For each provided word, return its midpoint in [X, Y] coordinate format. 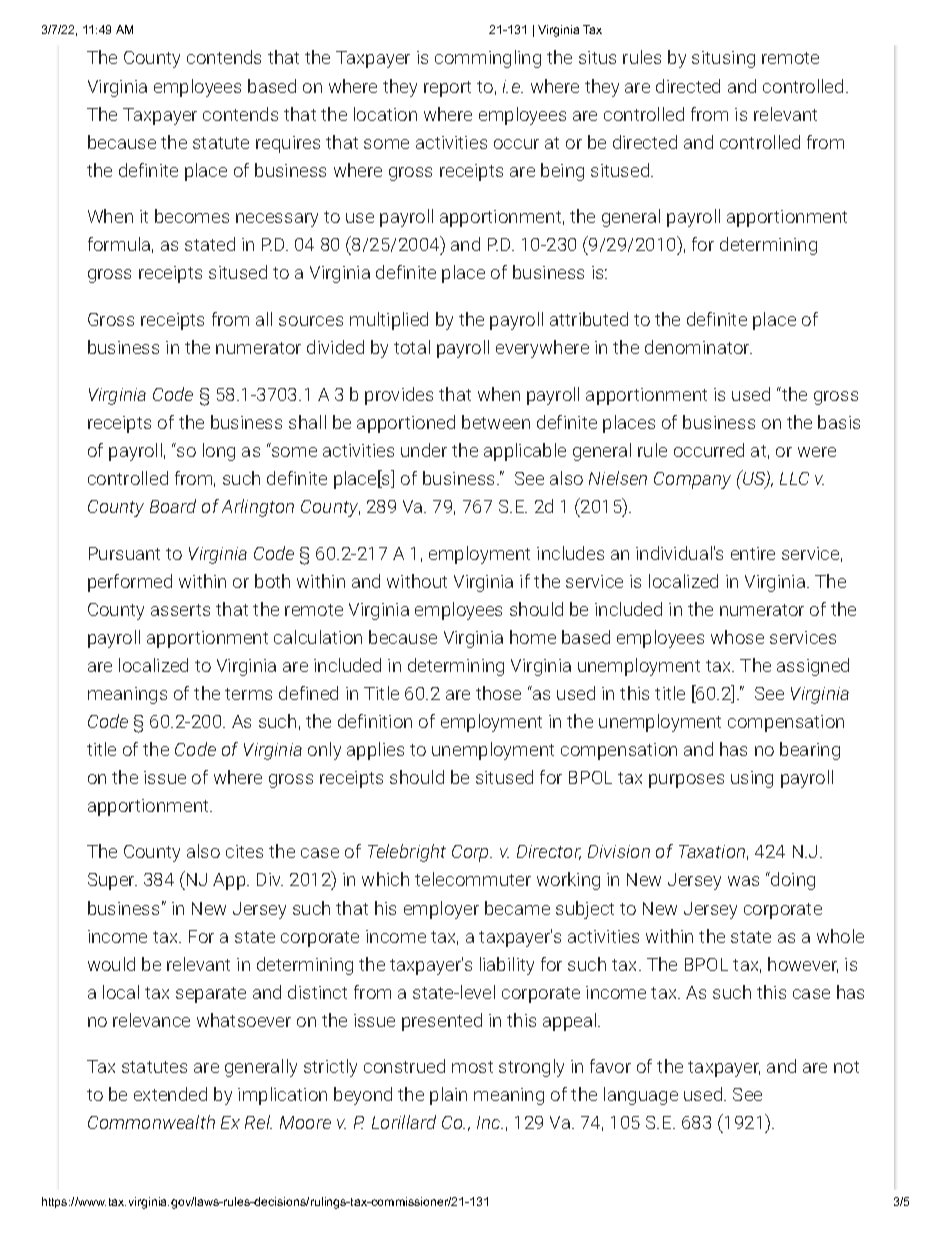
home [533, 637]
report [447, 89]
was [743, 881]
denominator [698, 347]
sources [311, 321]
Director [549, 852]
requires [288, 144]
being [562, 172]
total [412, 347]
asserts [180, 610]
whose [737, 637]
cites [244, 851]
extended [170, 1094]
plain [448, 1096]
